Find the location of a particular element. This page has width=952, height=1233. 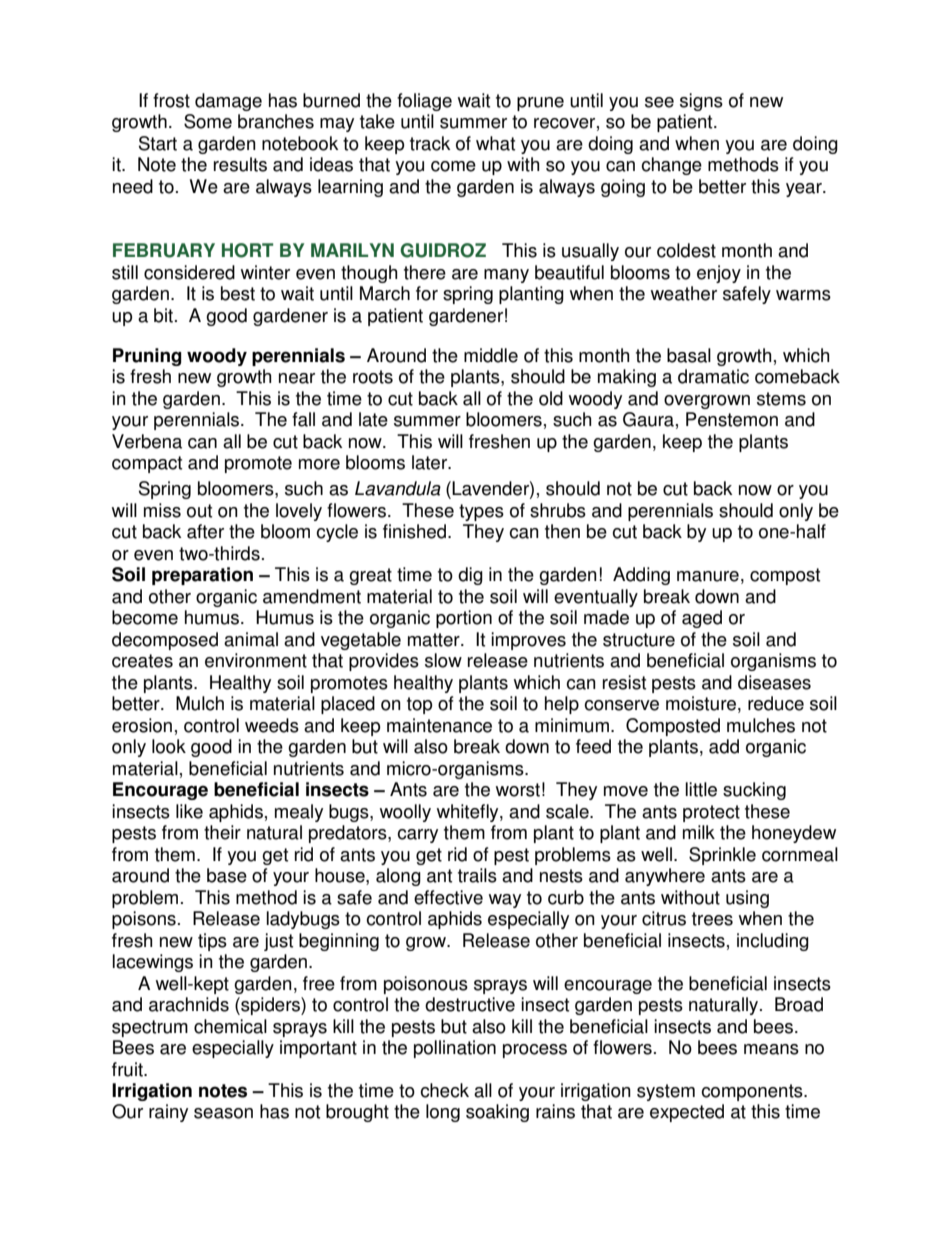

components is located at coordinates (753, 1092).
